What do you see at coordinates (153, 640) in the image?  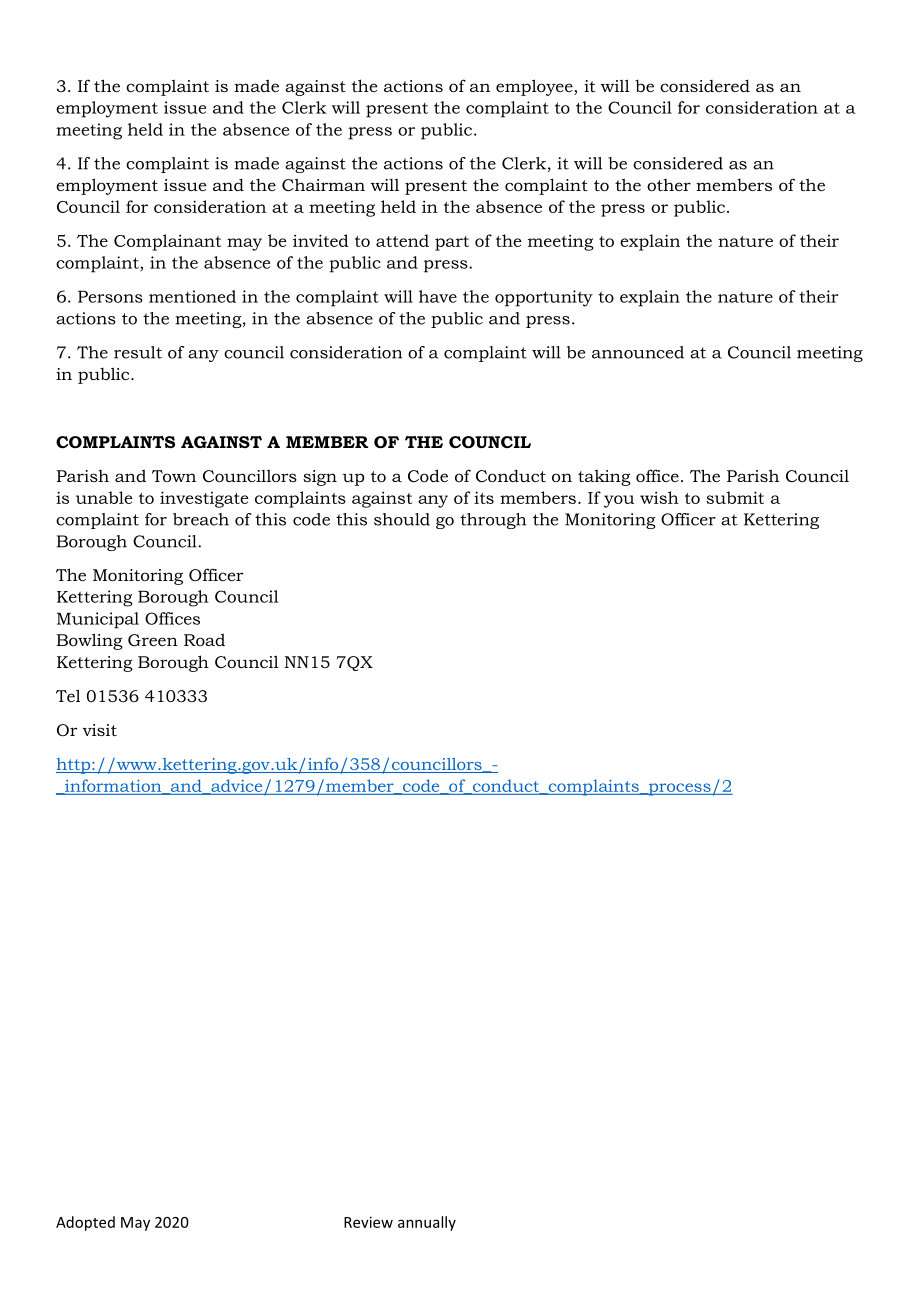 I see `Green` at bounding box center [153, 640].
